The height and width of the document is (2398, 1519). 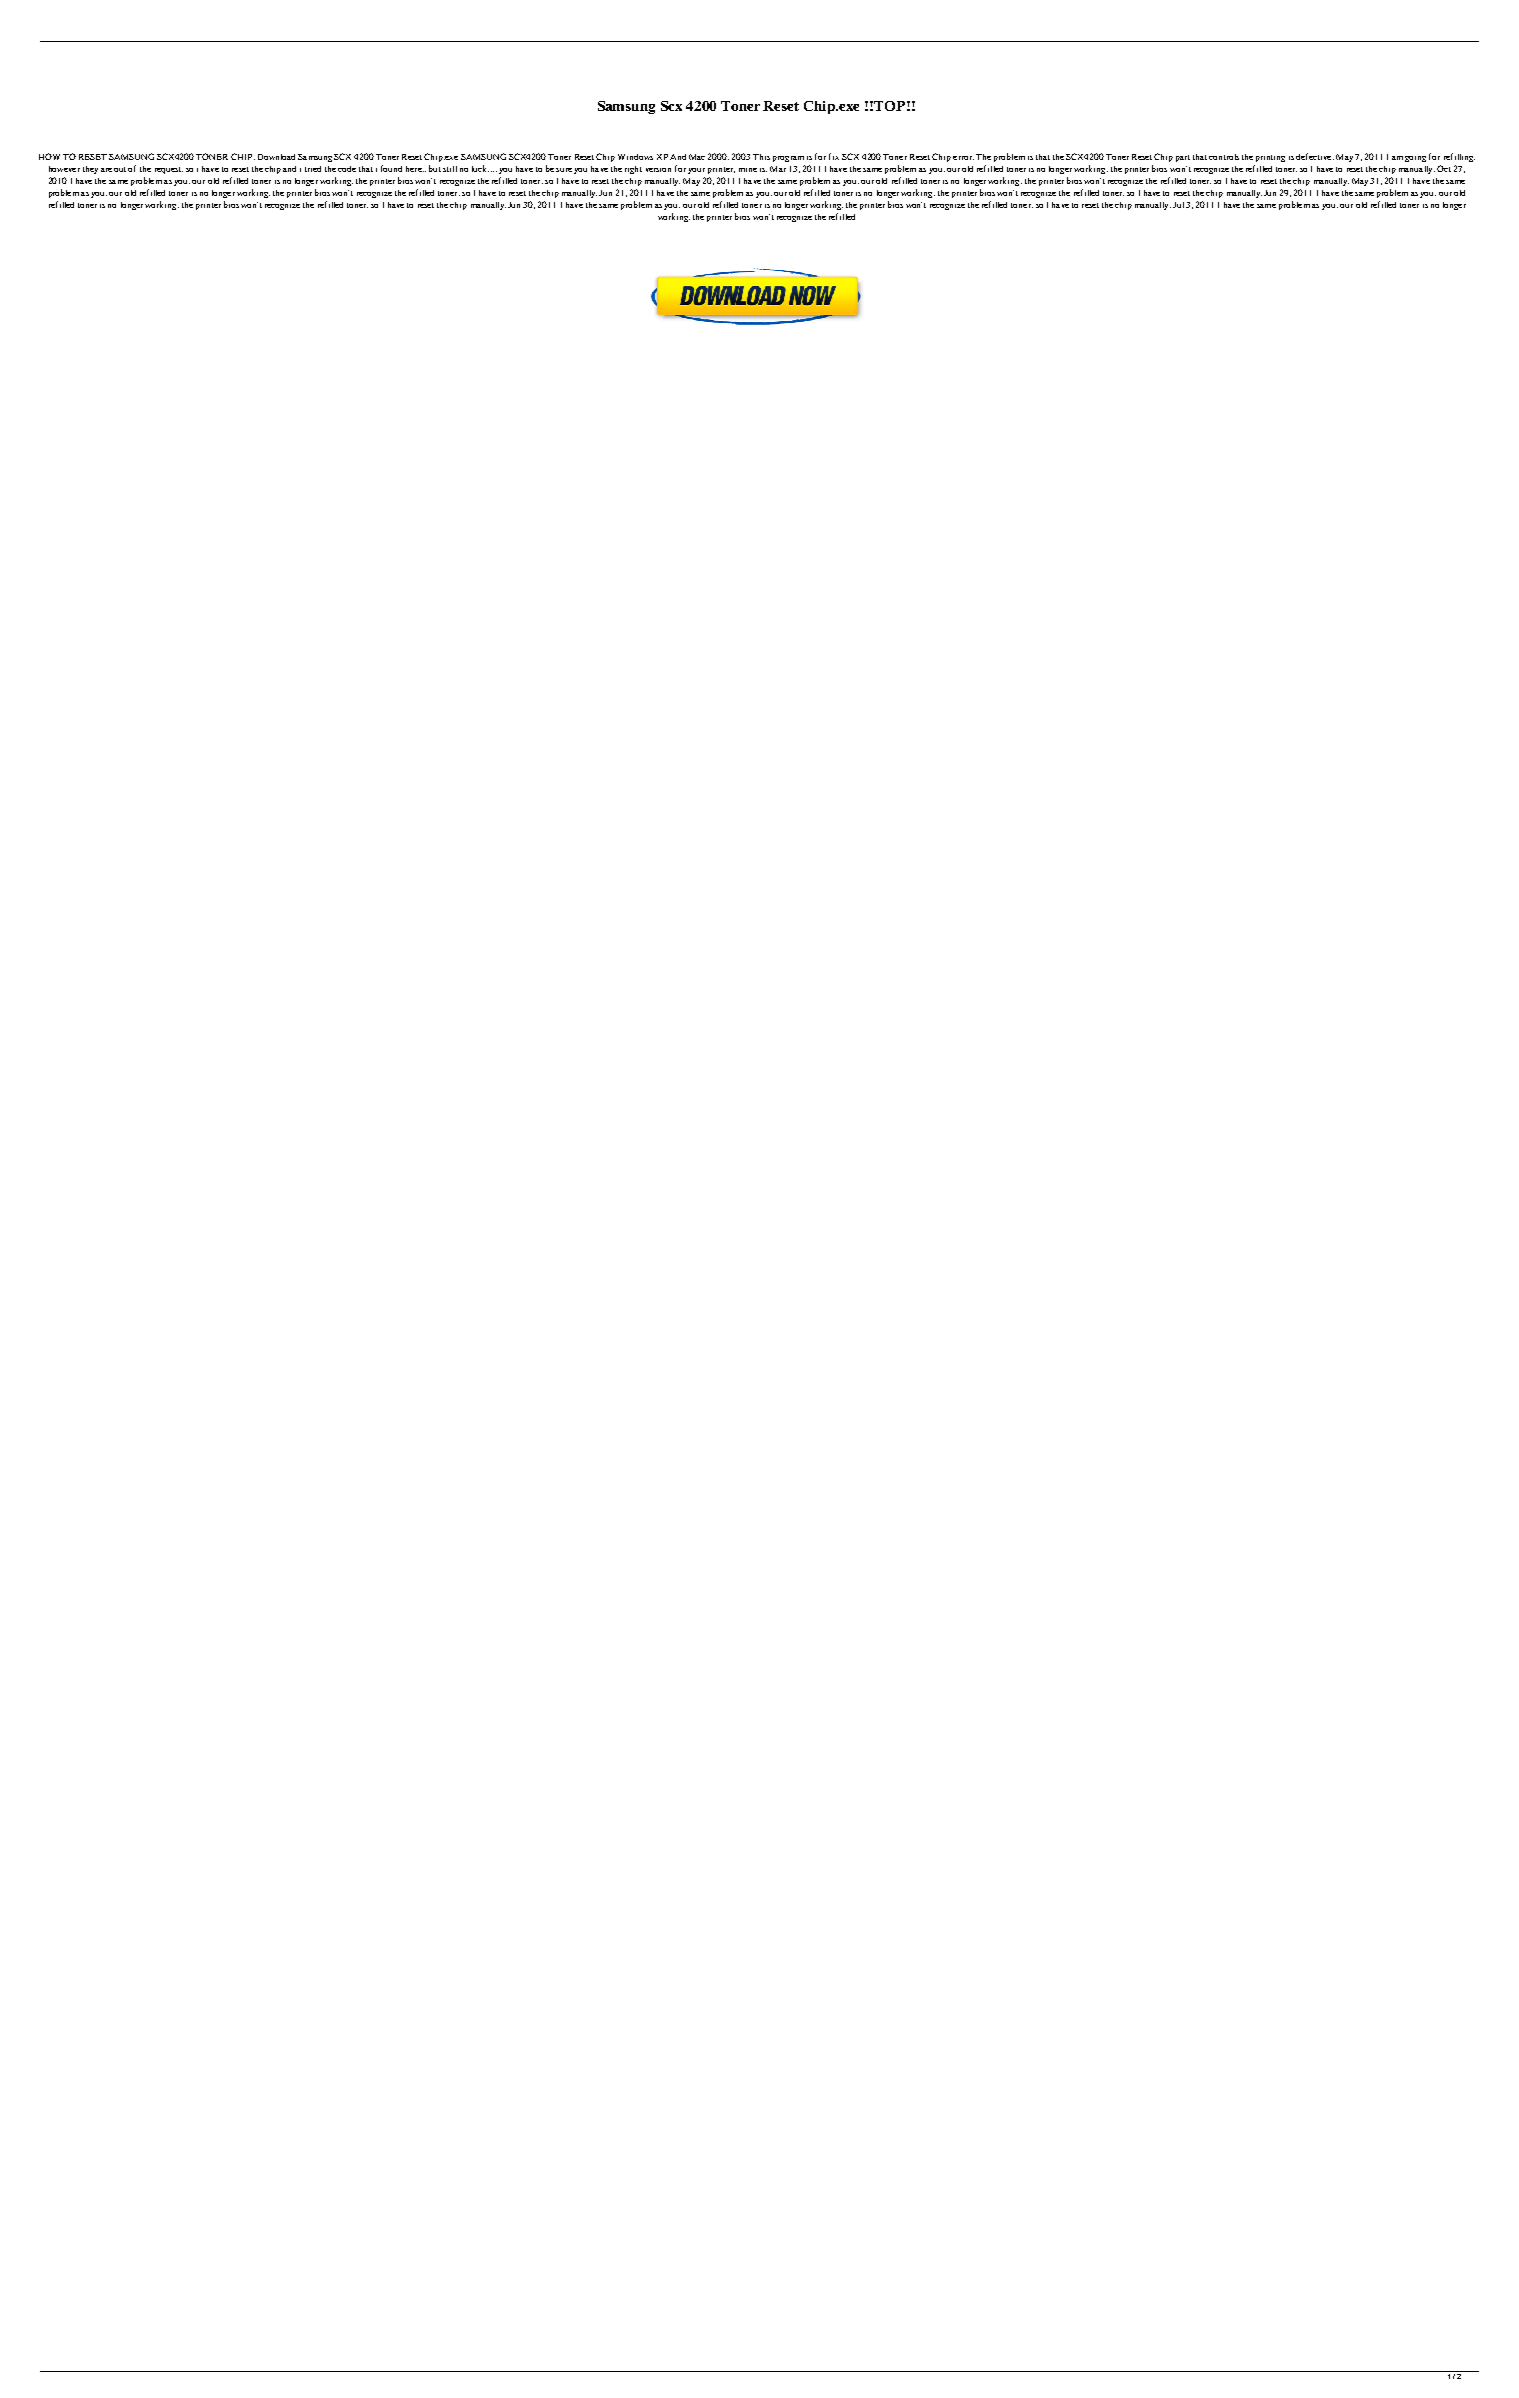 What do you see at coordinates (313, 169) in the document?
I see `tried` at bounding box center [313, 169].
